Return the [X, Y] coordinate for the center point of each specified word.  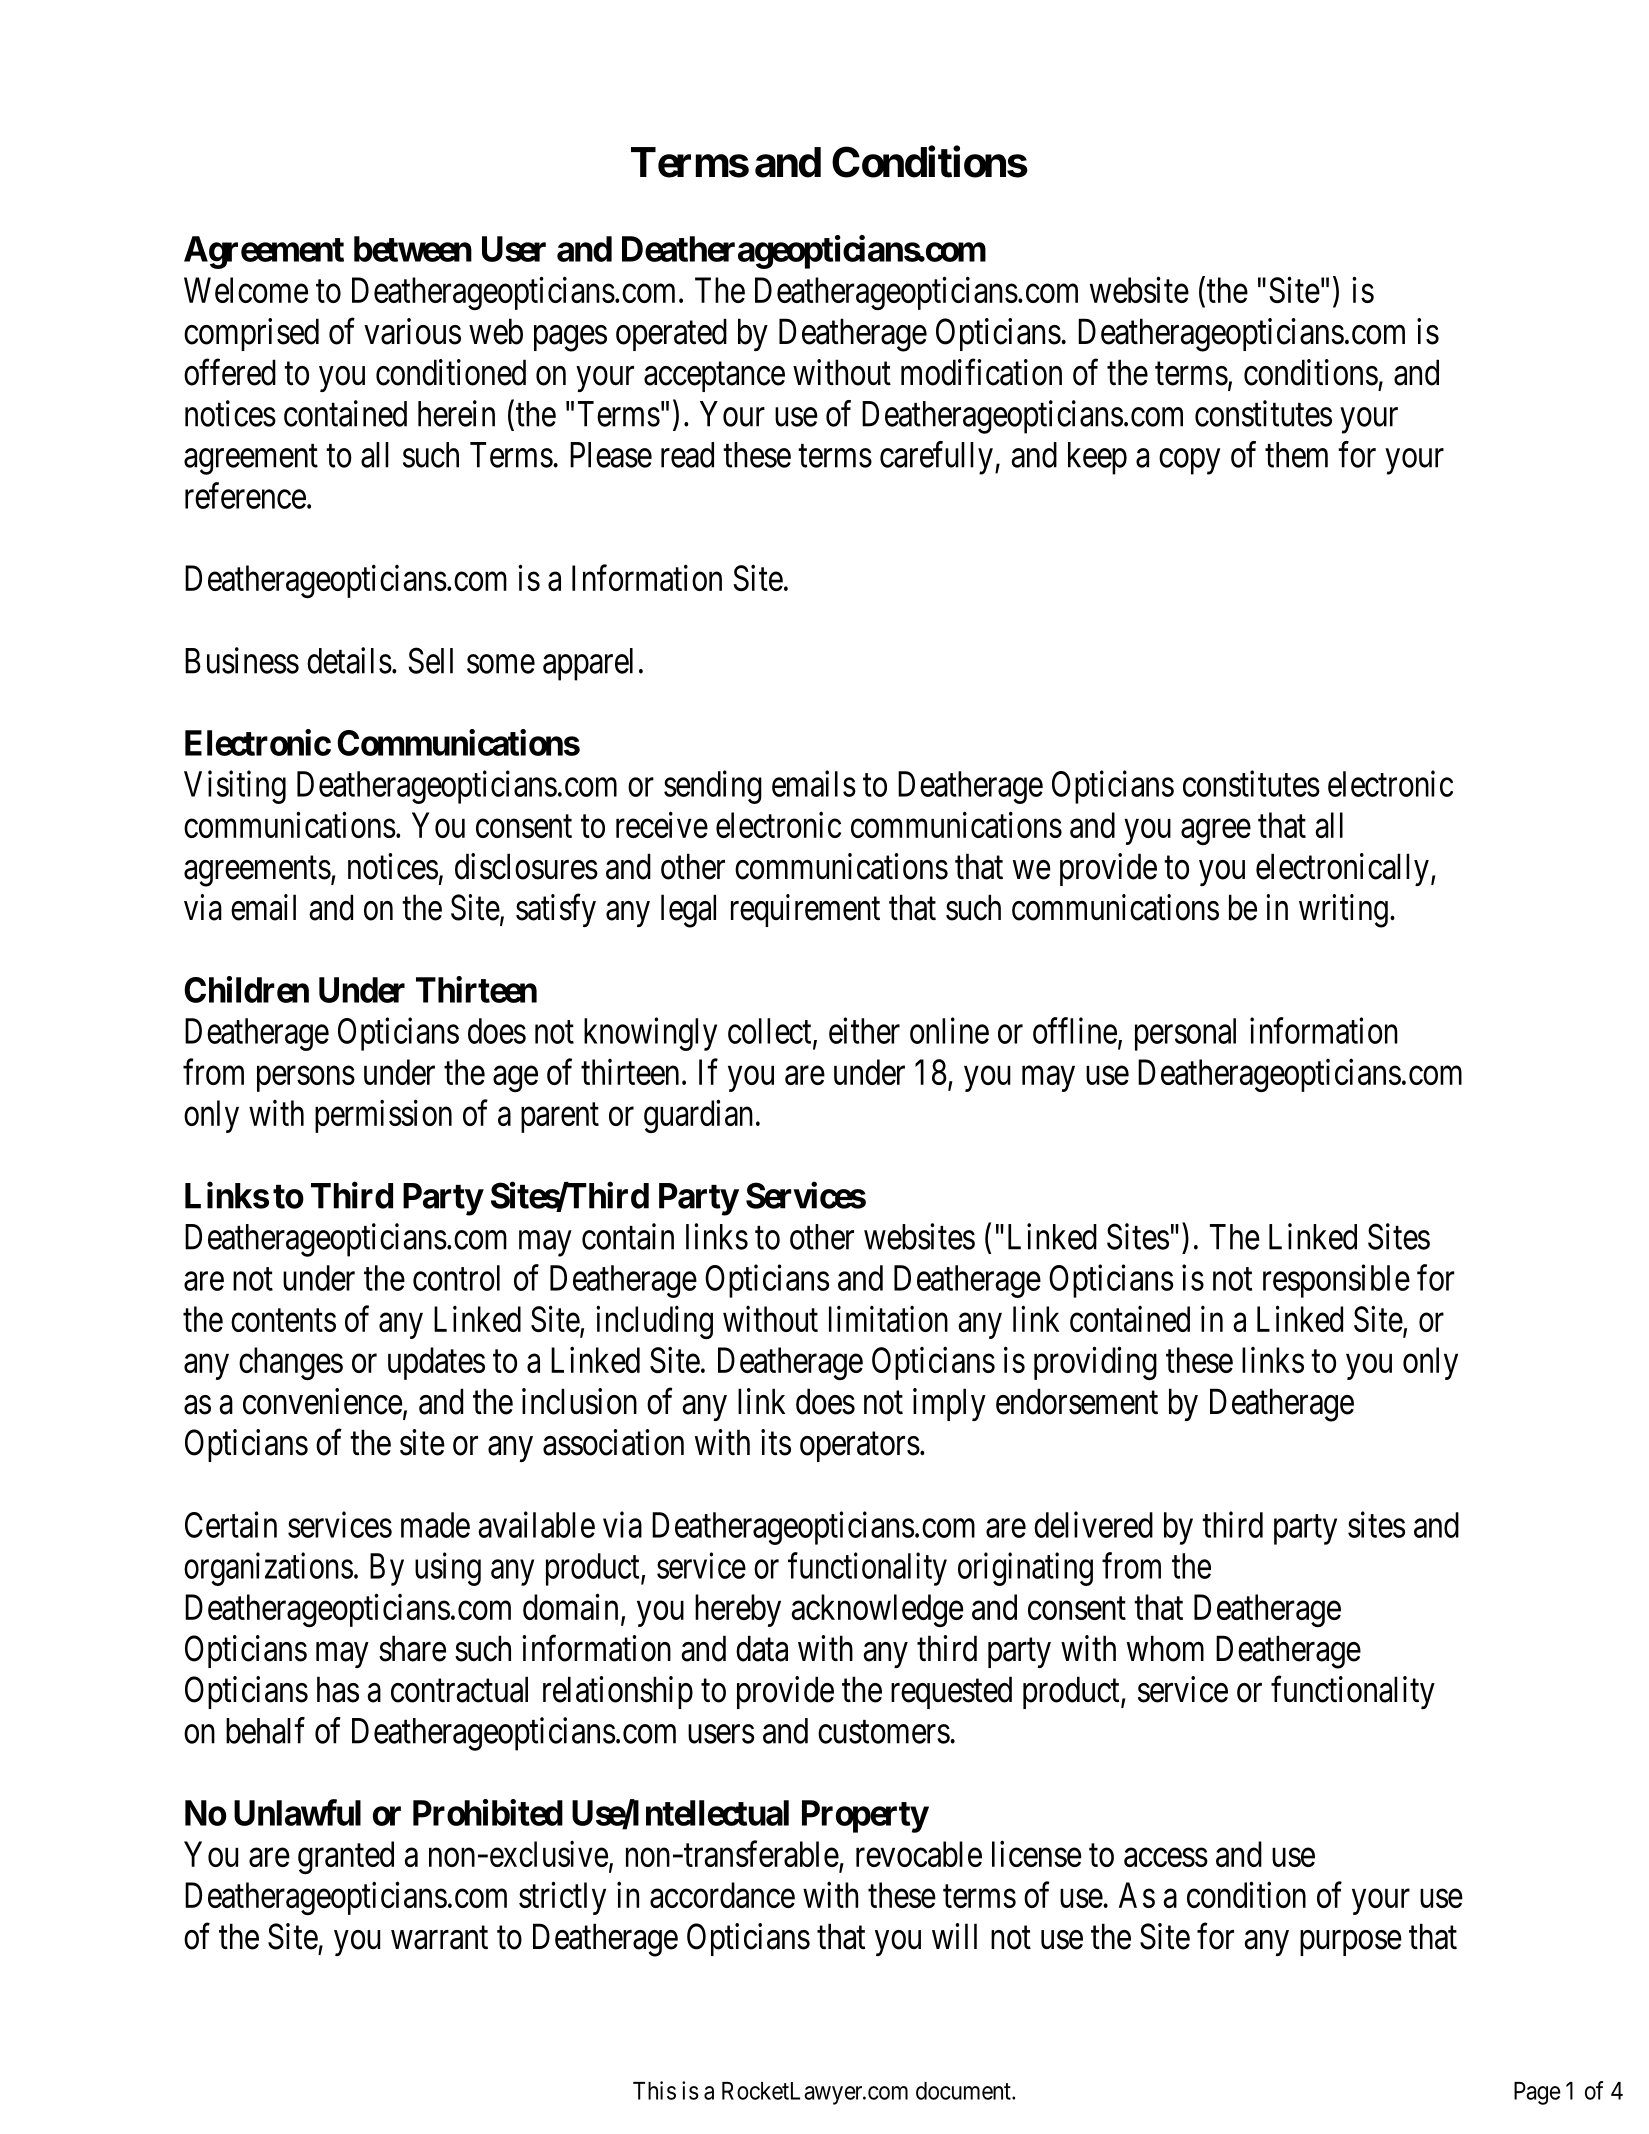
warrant [439, 1938]
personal [1185, 1034]
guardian [698, 1116]
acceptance [714, 377]
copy [1189, 462]
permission [383, 1116]
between [413, 249]
